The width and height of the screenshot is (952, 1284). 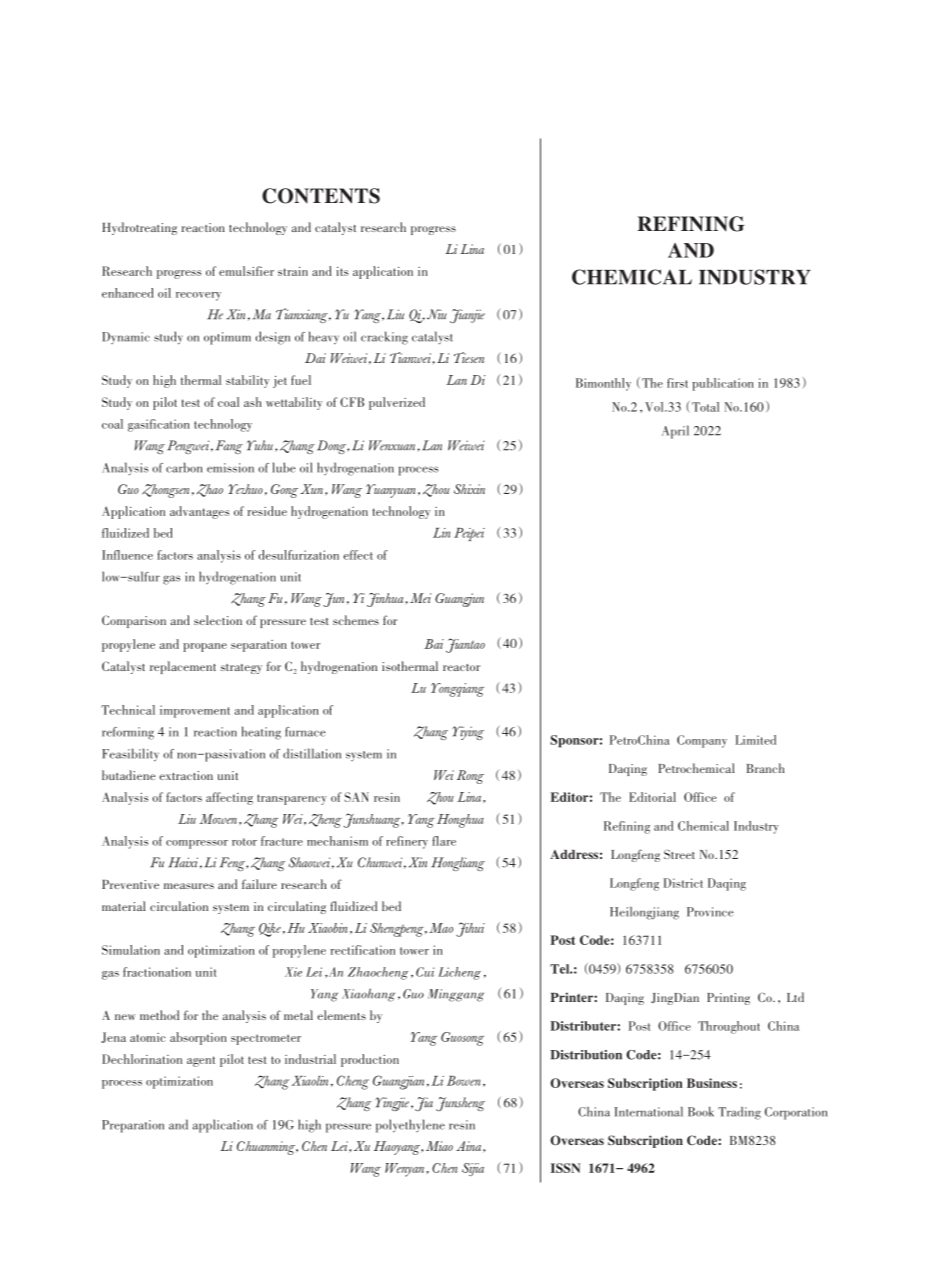 What do you see at coordinates (133, 1126) in the screenshot?
I see `Preparation` at bounding box center [133, 1126].
